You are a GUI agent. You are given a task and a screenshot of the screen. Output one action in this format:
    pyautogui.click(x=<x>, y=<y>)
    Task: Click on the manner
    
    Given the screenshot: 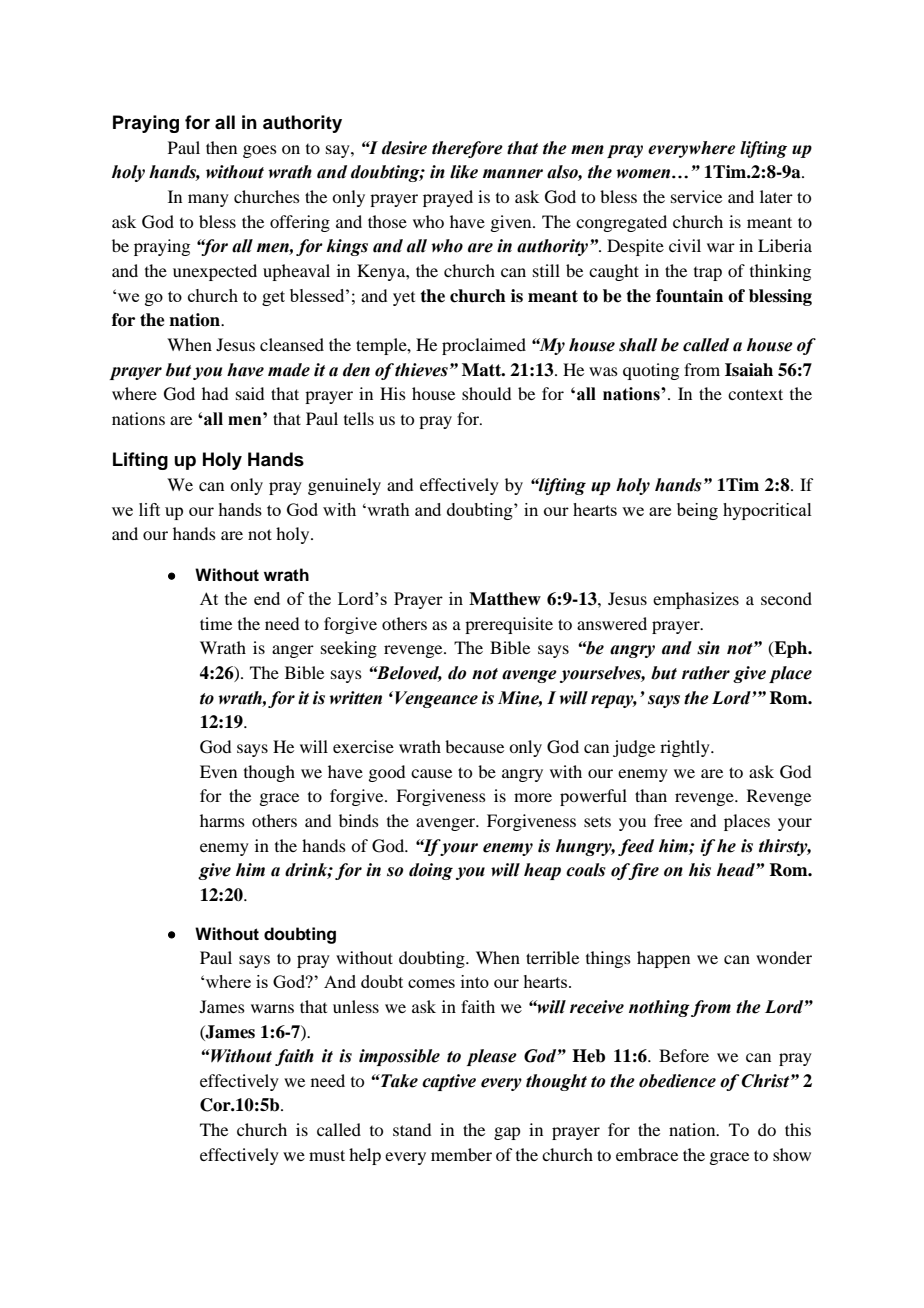 What is the action you would take?
    pyautogui.click(x=513, y=174)
